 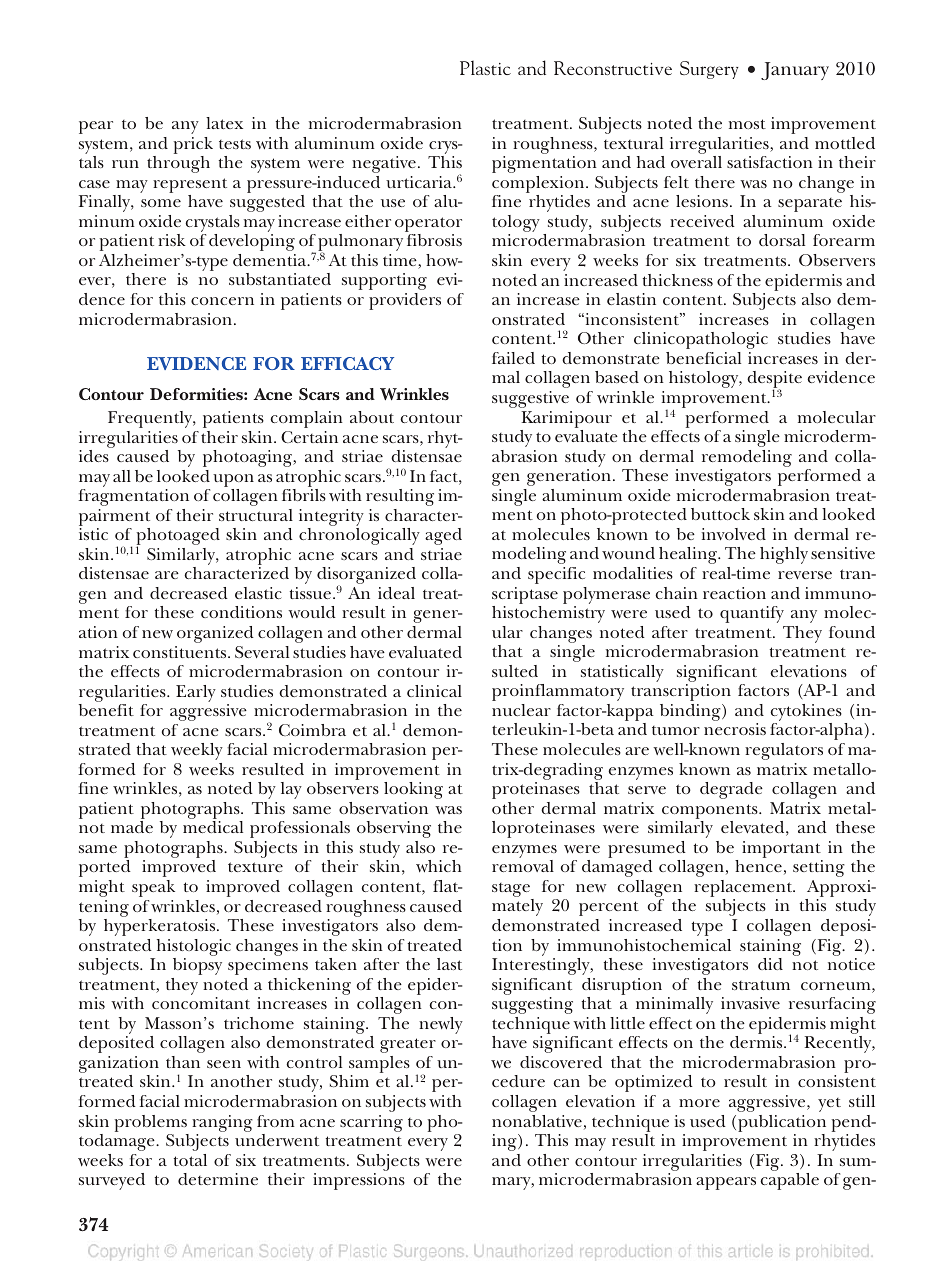 What do you see at coordinates (190, 1160) in the page?
I see `total` at bounding box center [190, 1160].
